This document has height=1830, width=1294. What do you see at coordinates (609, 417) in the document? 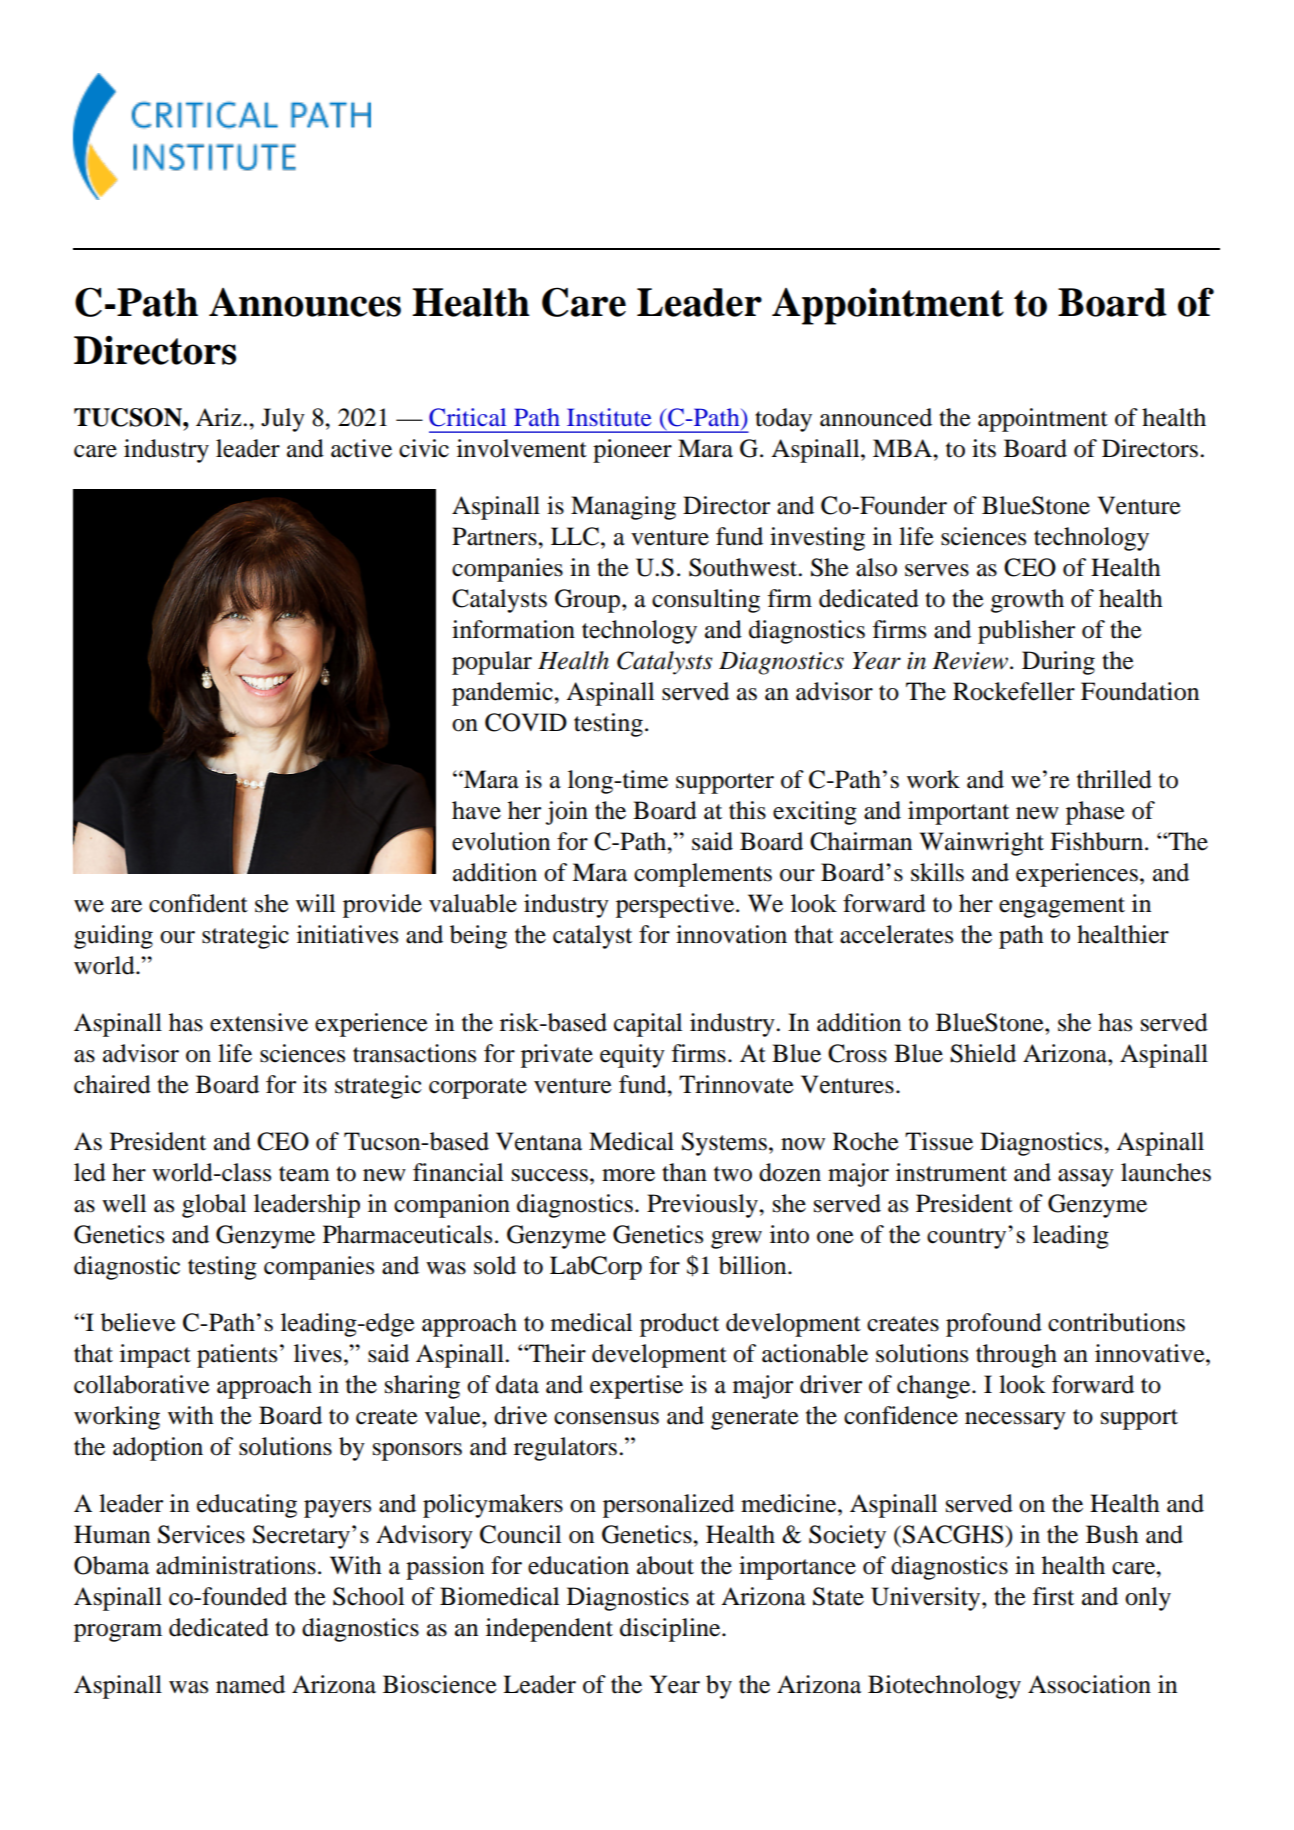
I see `Institute` at bounding box center [609, 417].
